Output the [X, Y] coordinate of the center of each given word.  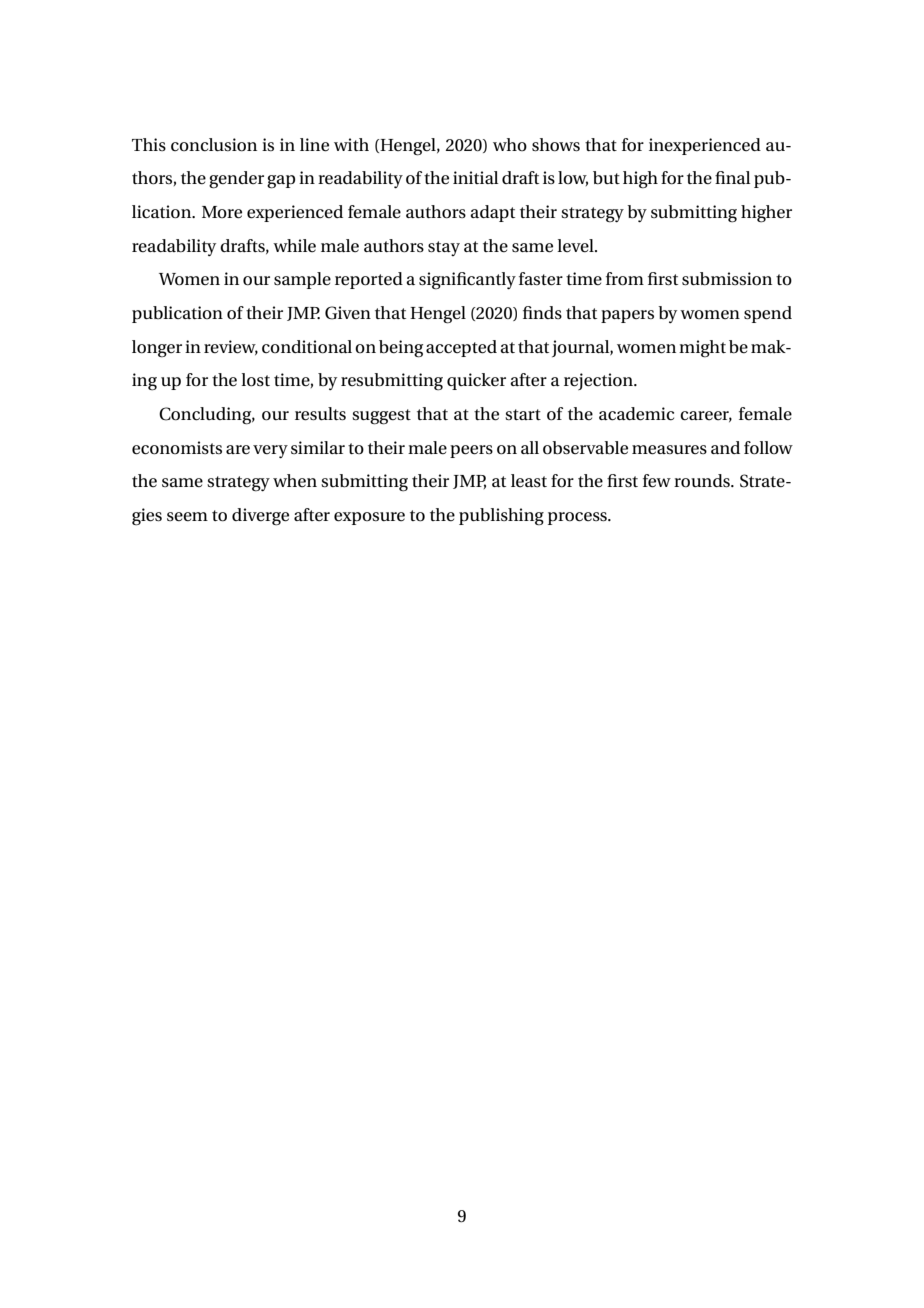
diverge [260, 517]
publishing [501, 517]
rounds [703, 481]
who [510, 144]
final [732, 177]
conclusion [214, 145]
